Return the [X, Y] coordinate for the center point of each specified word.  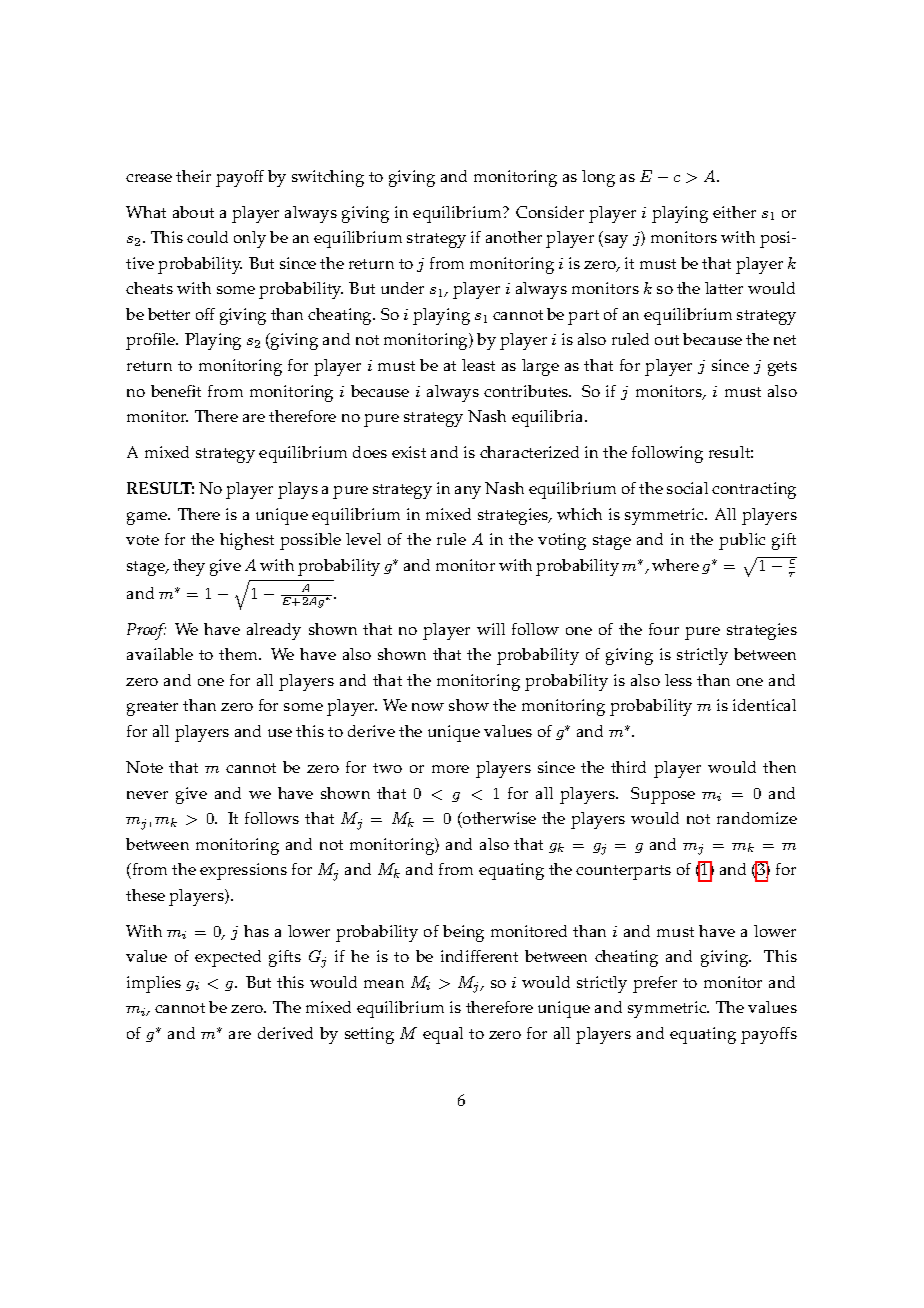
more [450, 769]
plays [298, 490]
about [193, 212]
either [734, 212]
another [514, 237]
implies [154, 984]
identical [764, 705]
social [687, 488]
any [468, 492]
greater [152, 708]
